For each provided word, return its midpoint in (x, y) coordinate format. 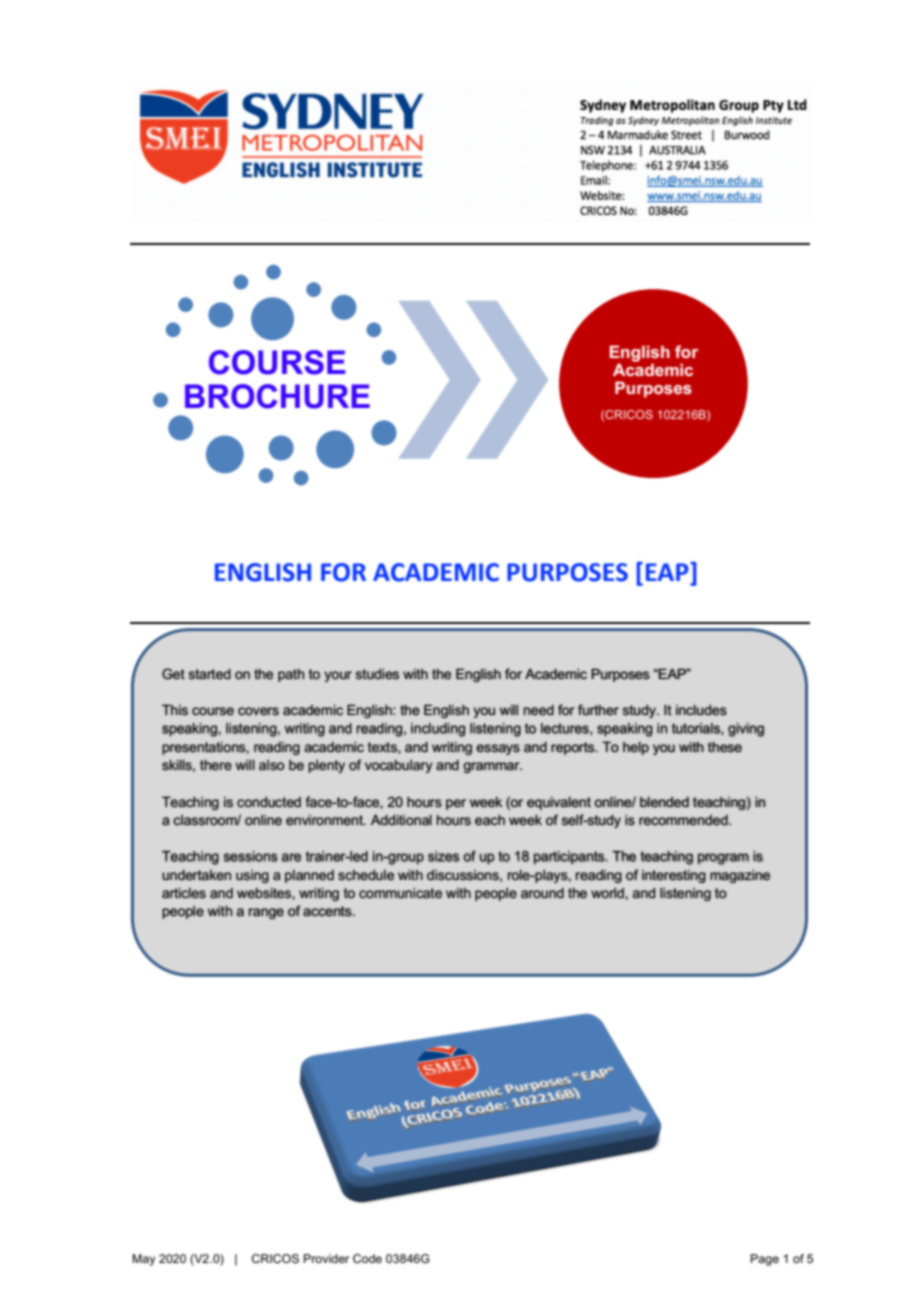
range (266, 913)
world (607, 893)
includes (701, 710)
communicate (400, 893)
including (438, 730)
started (209, 674)
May (143, 1260)
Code (367, 1258)
